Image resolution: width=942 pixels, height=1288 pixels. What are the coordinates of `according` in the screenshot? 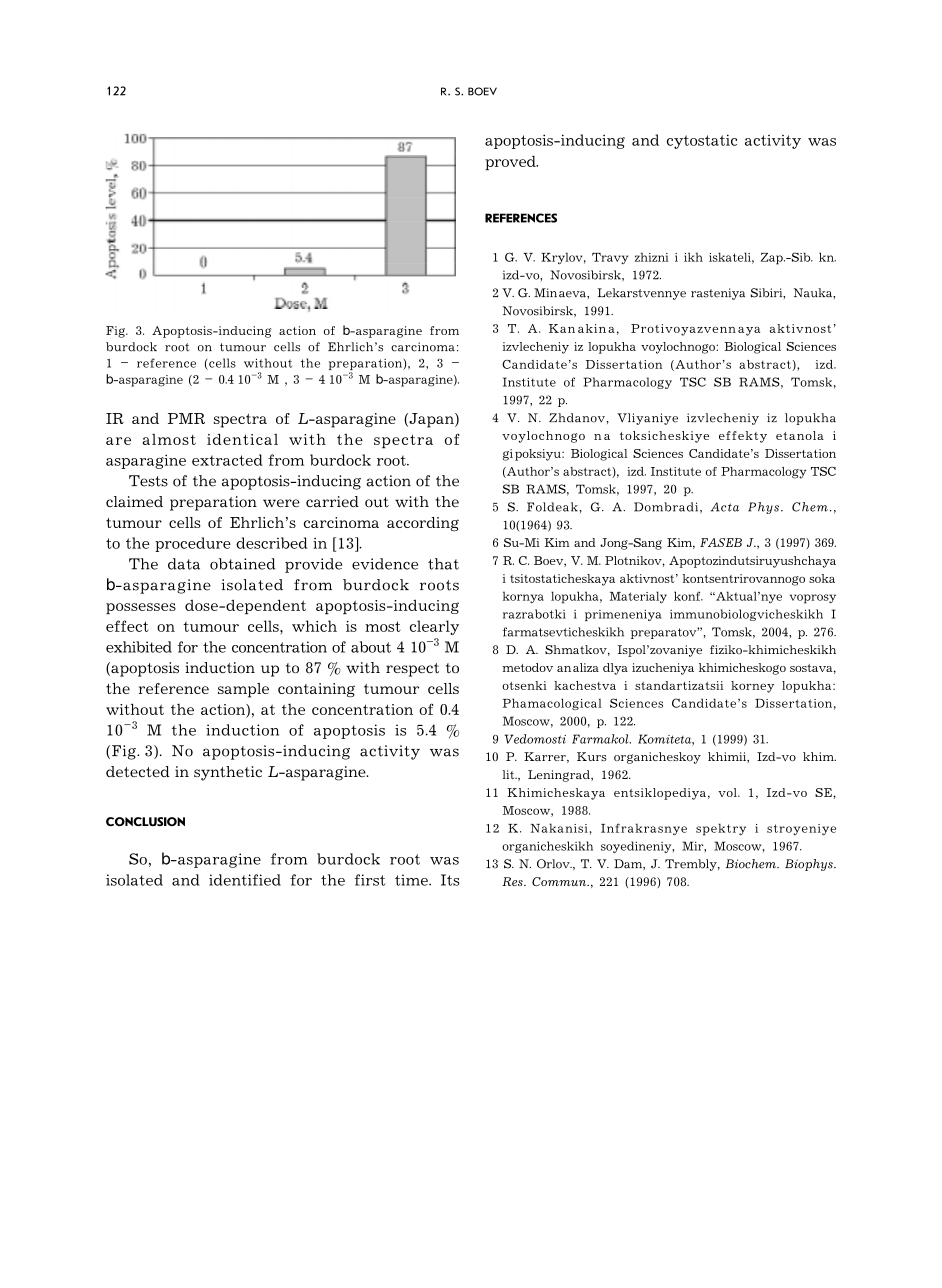 It's located at (423, 524).
